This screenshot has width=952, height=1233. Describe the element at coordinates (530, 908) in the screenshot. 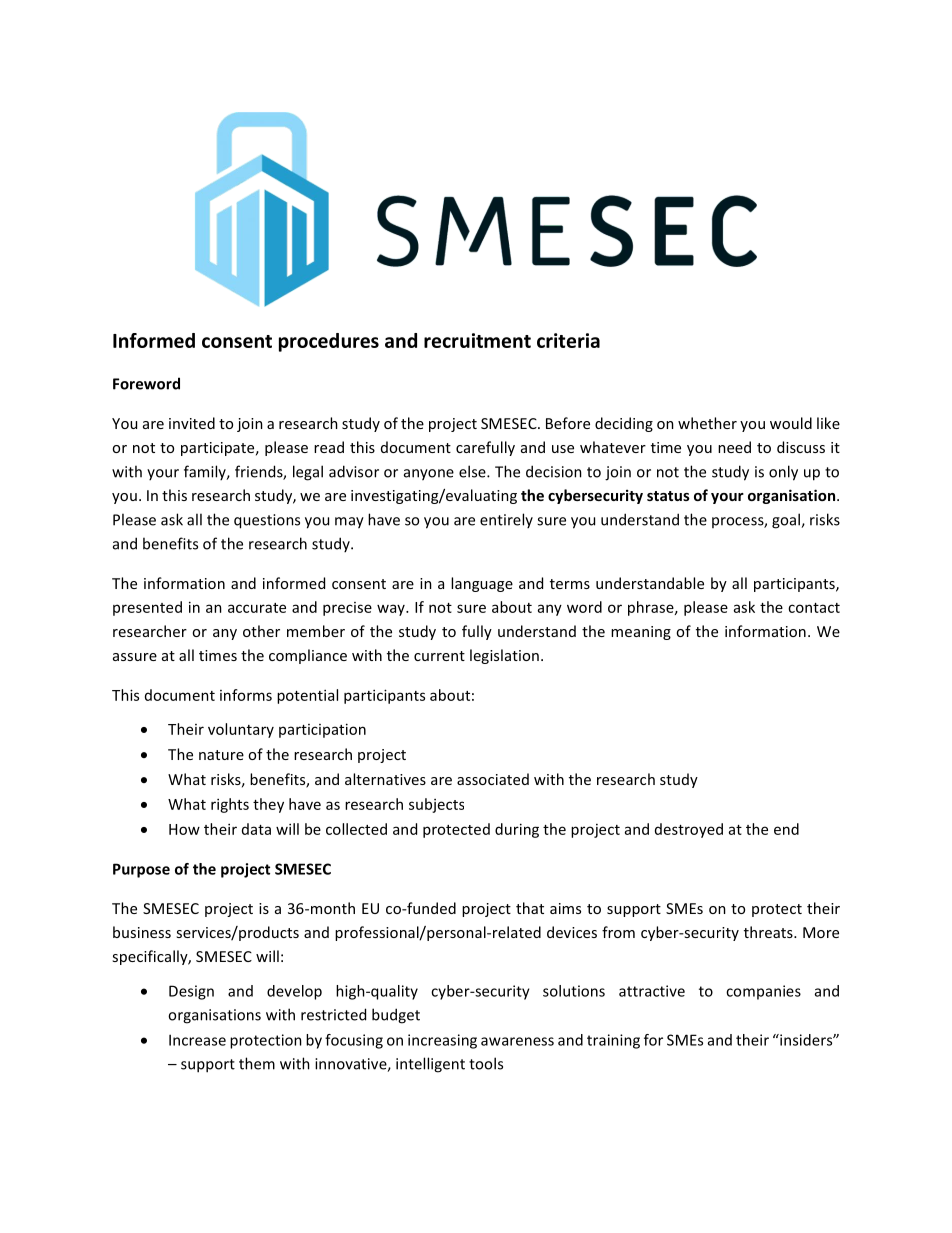

I see `that` at that location.
